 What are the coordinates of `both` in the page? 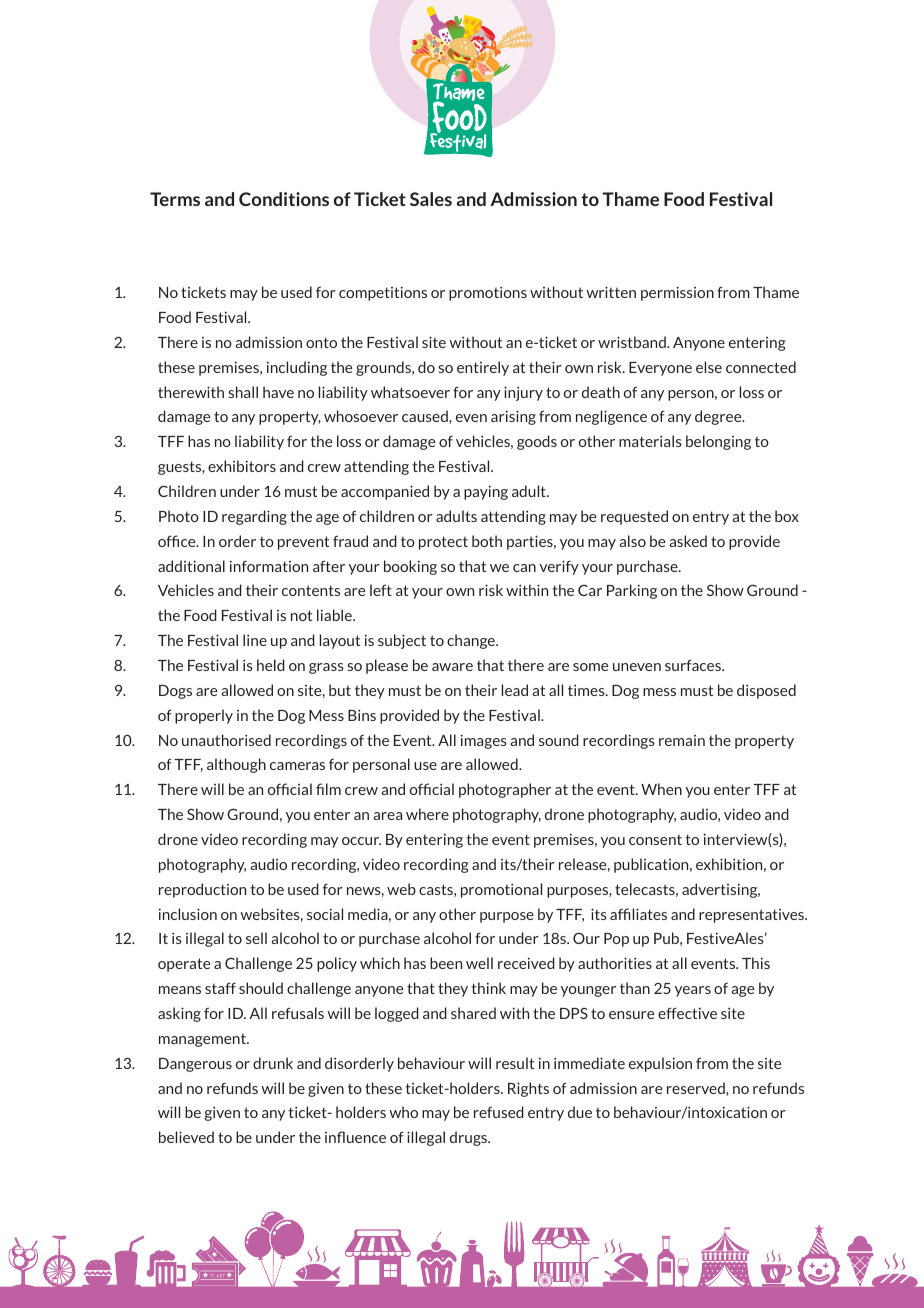 It's located at (487, 541).
